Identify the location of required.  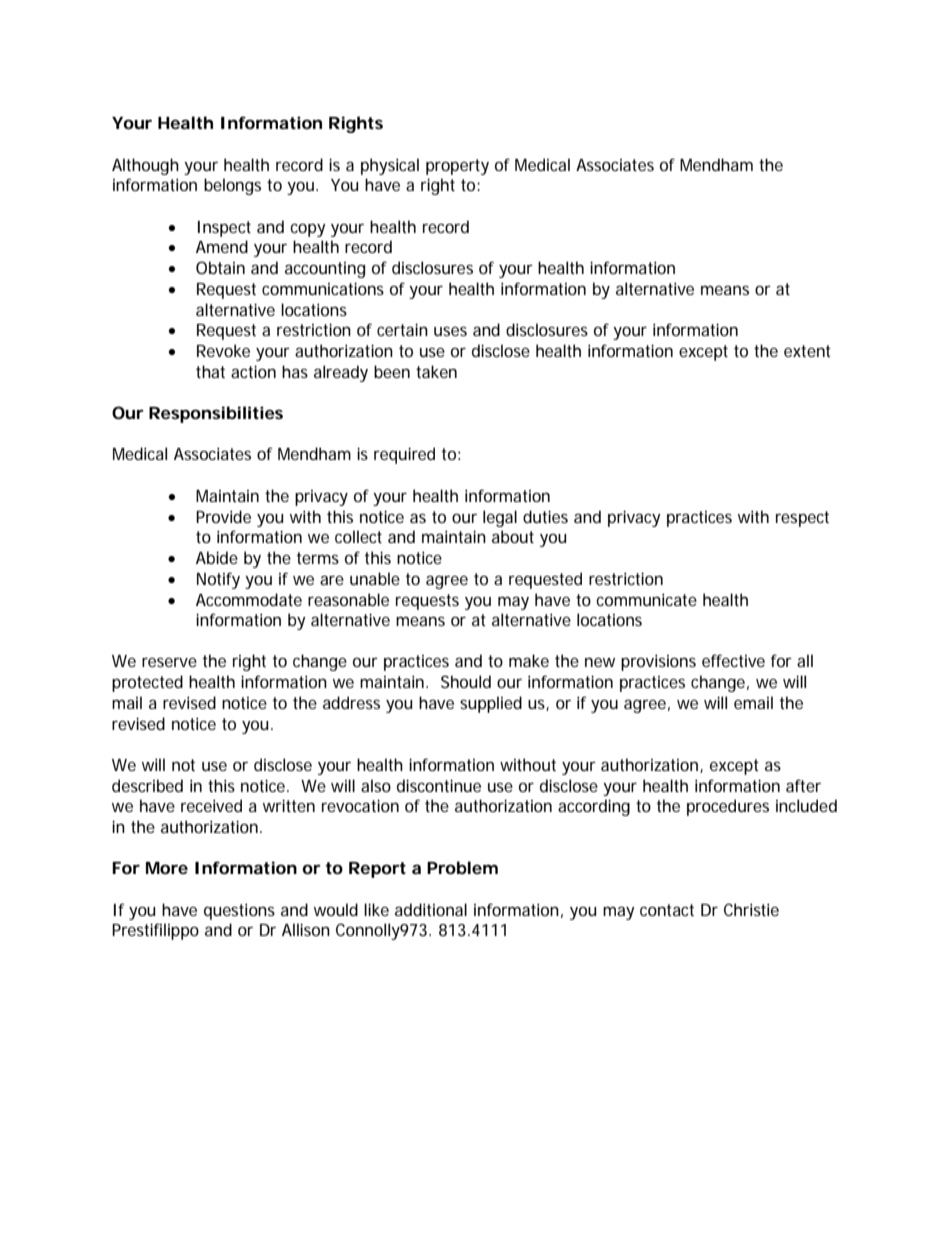
(404, 455).
